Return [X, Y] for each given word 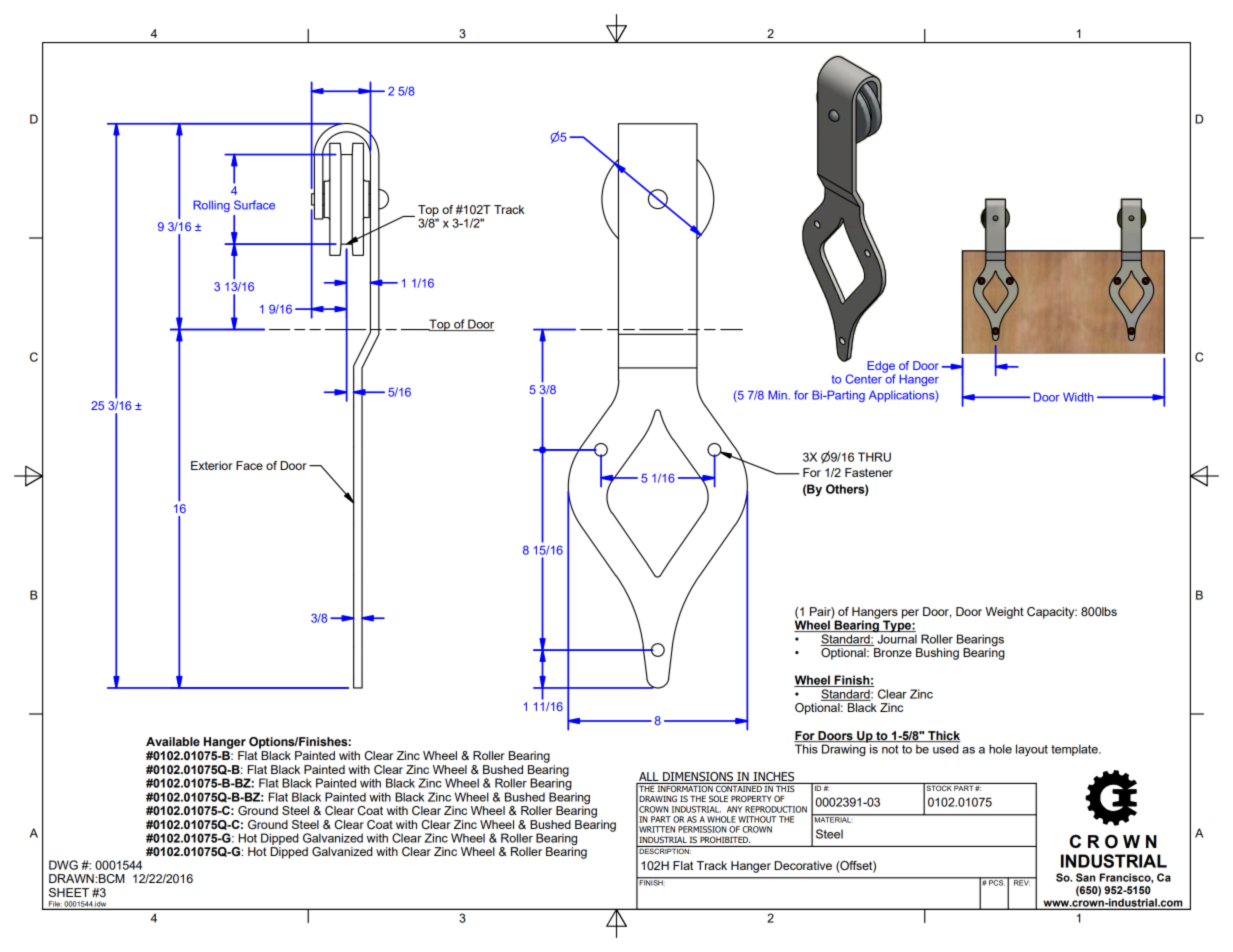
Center [865, 378]
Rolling [211, 206]
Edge [881, 368]
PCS [996, 882]
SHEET [69, 892]
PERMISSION [702, 829]
